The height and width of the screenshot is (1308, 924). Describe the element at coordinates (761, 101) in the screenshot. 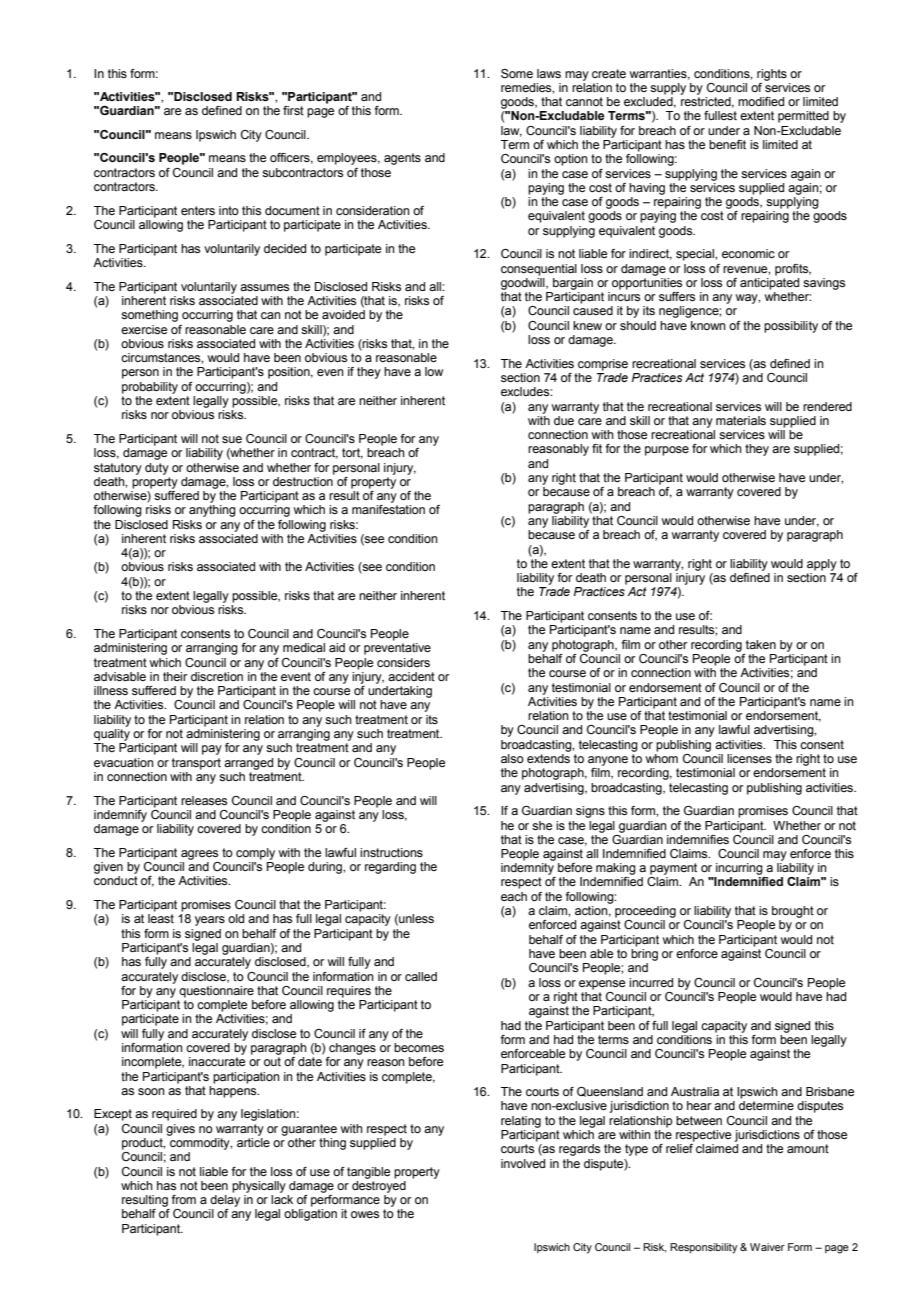

I see `modified` at that location.
